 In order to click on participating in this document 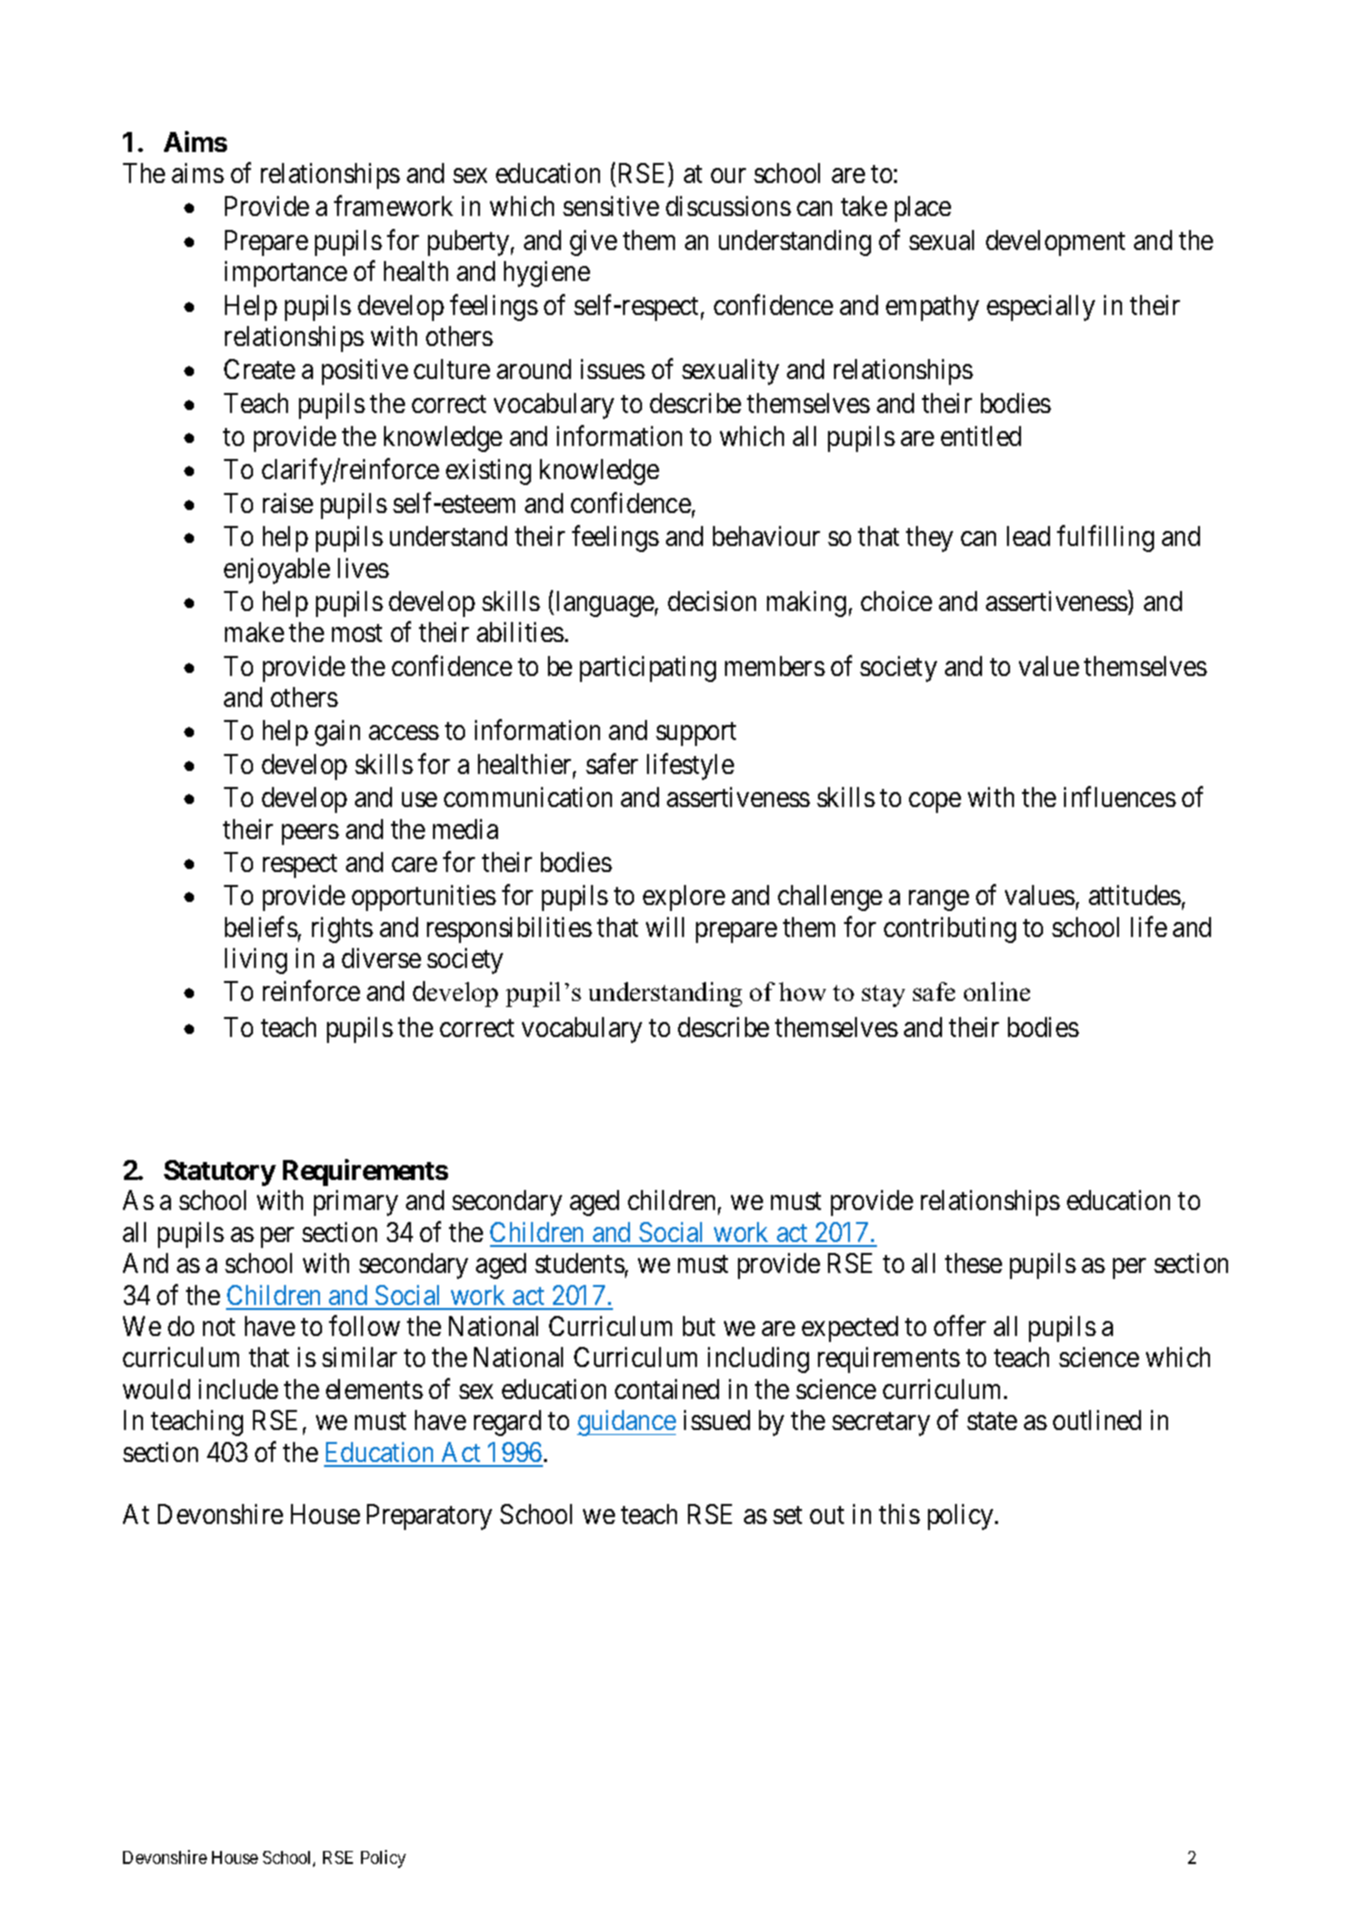, I will do `click(648, 669)`.
